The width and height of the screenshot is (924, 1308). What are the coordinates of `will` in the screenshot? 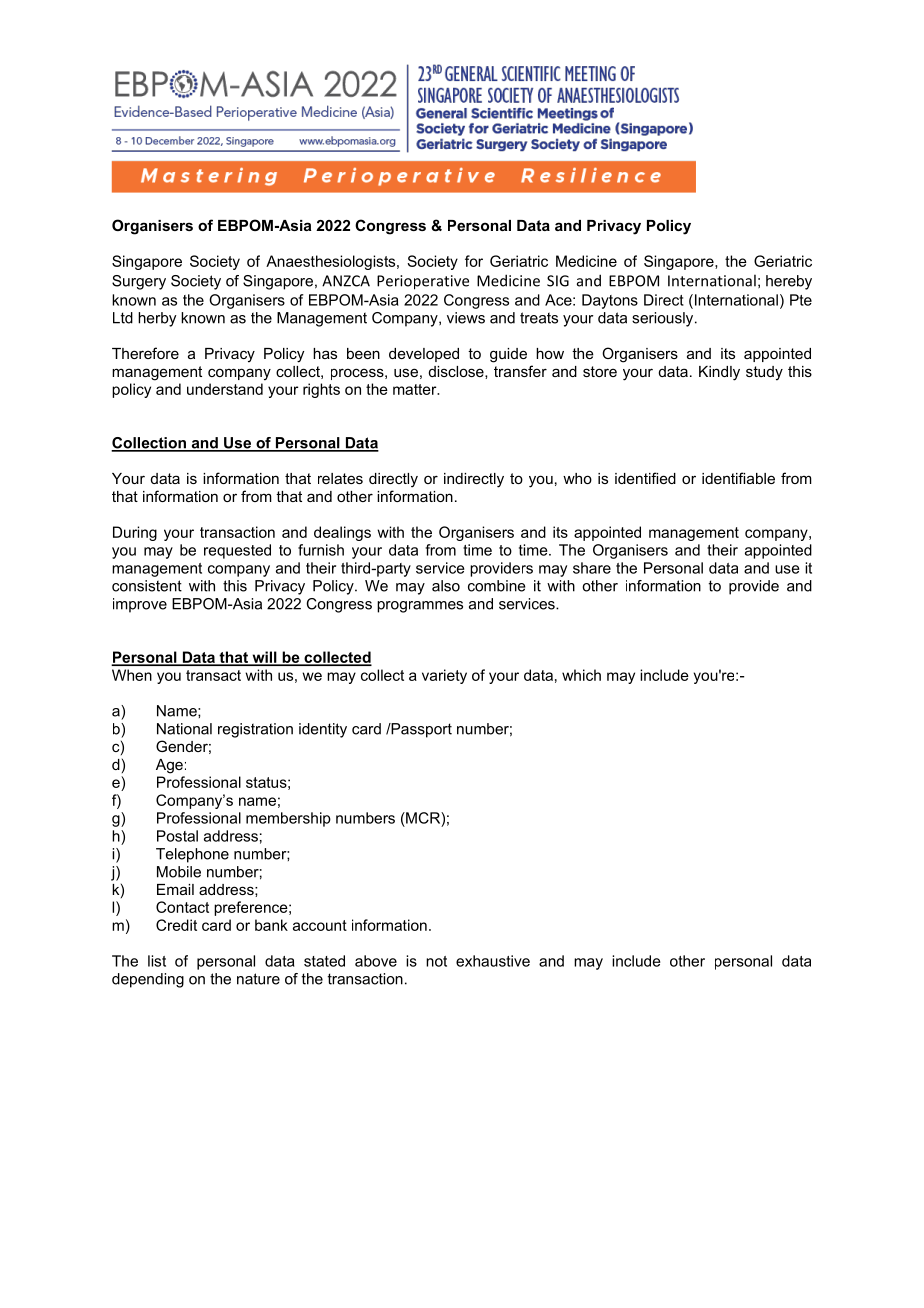 It's located at (264, 658).
